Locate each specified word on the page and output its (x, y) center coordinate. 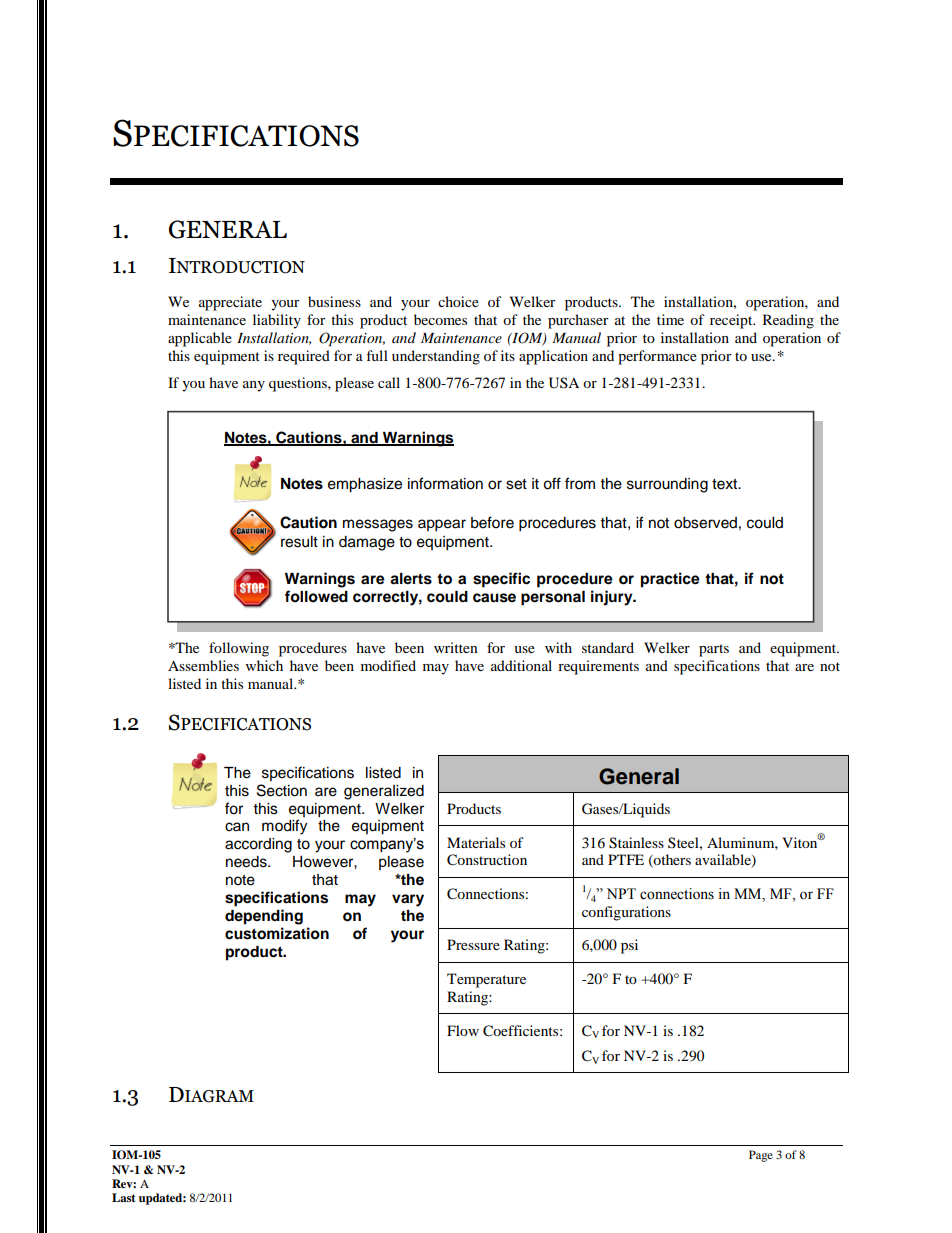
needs (247, 862)
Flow (463, 1030)
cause (494, 598)
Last (123, 1197)
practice (670, 580)
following (239, 649)
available (724, 861)
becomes (440, 319)
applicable (200, 339)
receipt (732, 321)
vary (408, 900)
